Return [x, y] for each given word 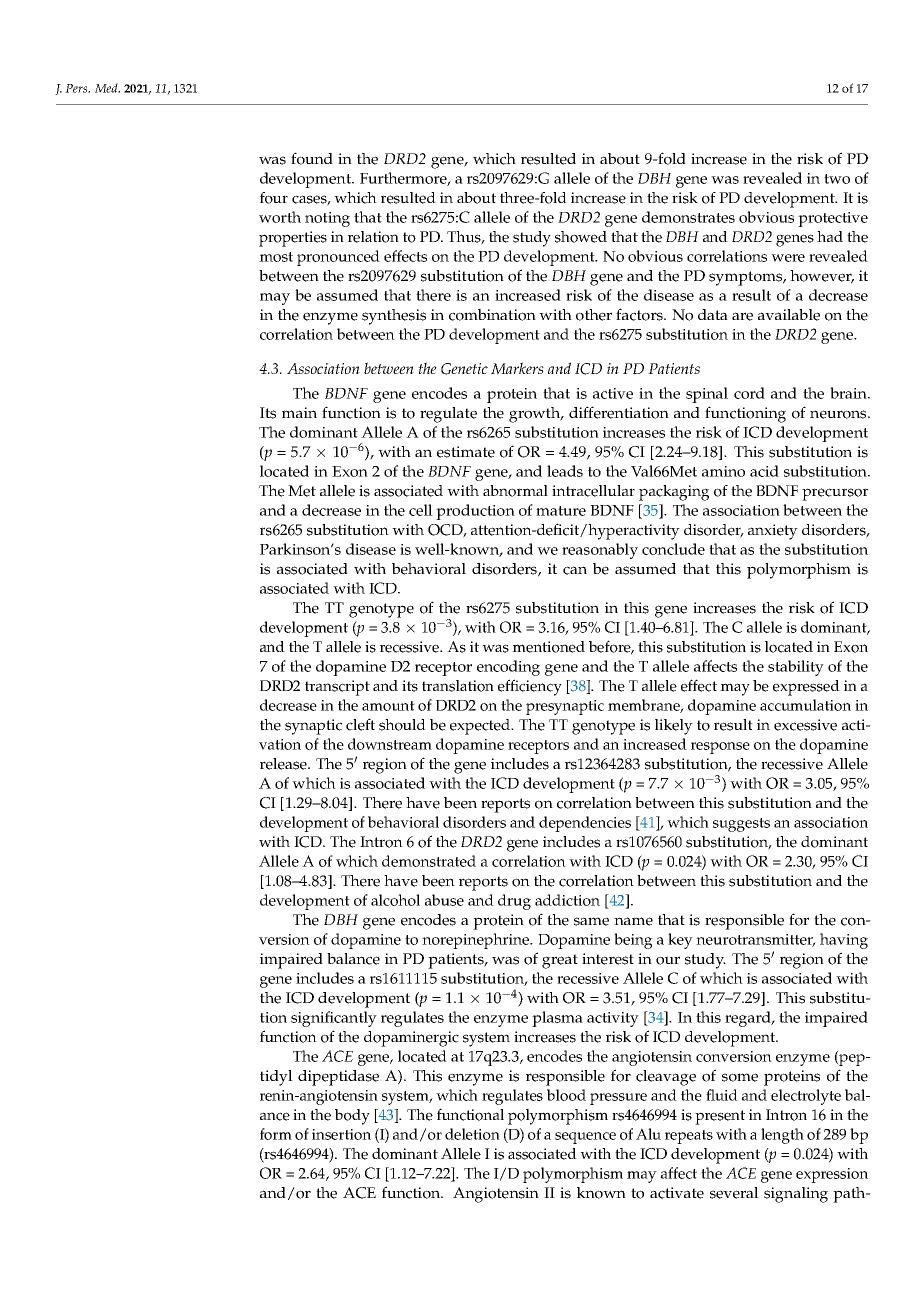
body [352, 1117]
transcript [337, 688]
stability [796, 668]
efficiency [530, 687]
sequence [585, 1138]
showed [581, 237]
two [837, 179]
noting [327, 219]
